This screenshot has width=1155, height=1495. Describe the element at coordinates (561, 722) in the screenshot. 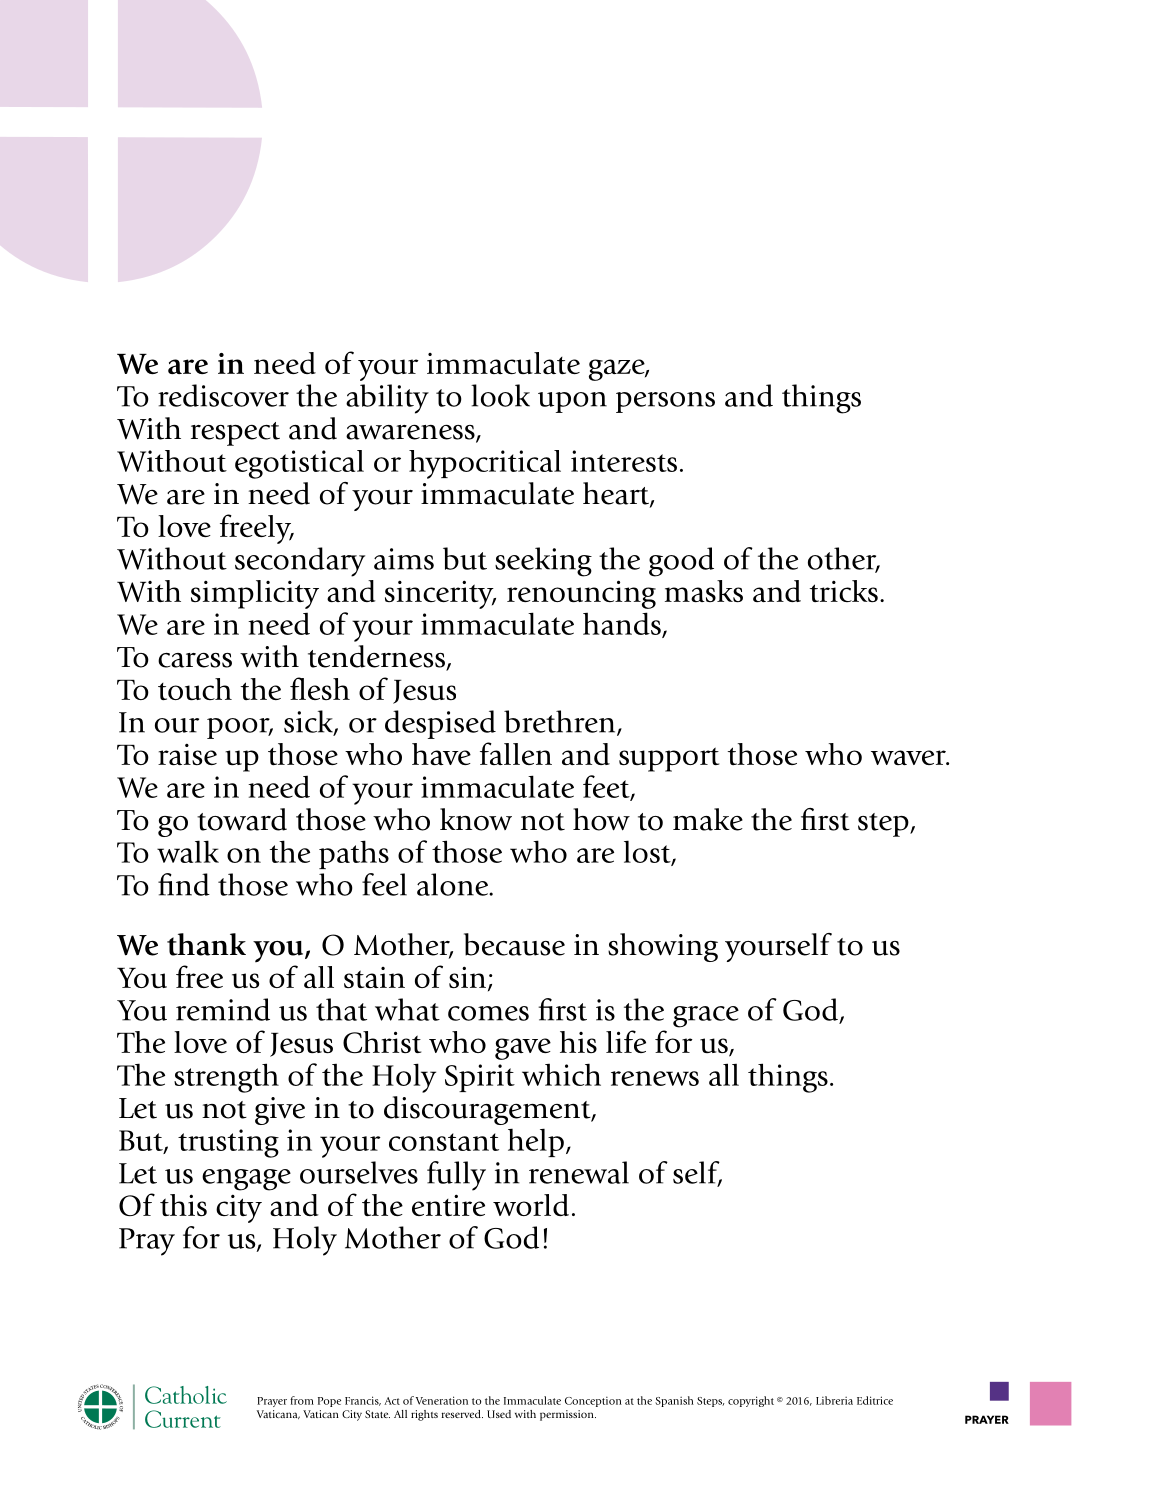

I see `brethren` at that location.
